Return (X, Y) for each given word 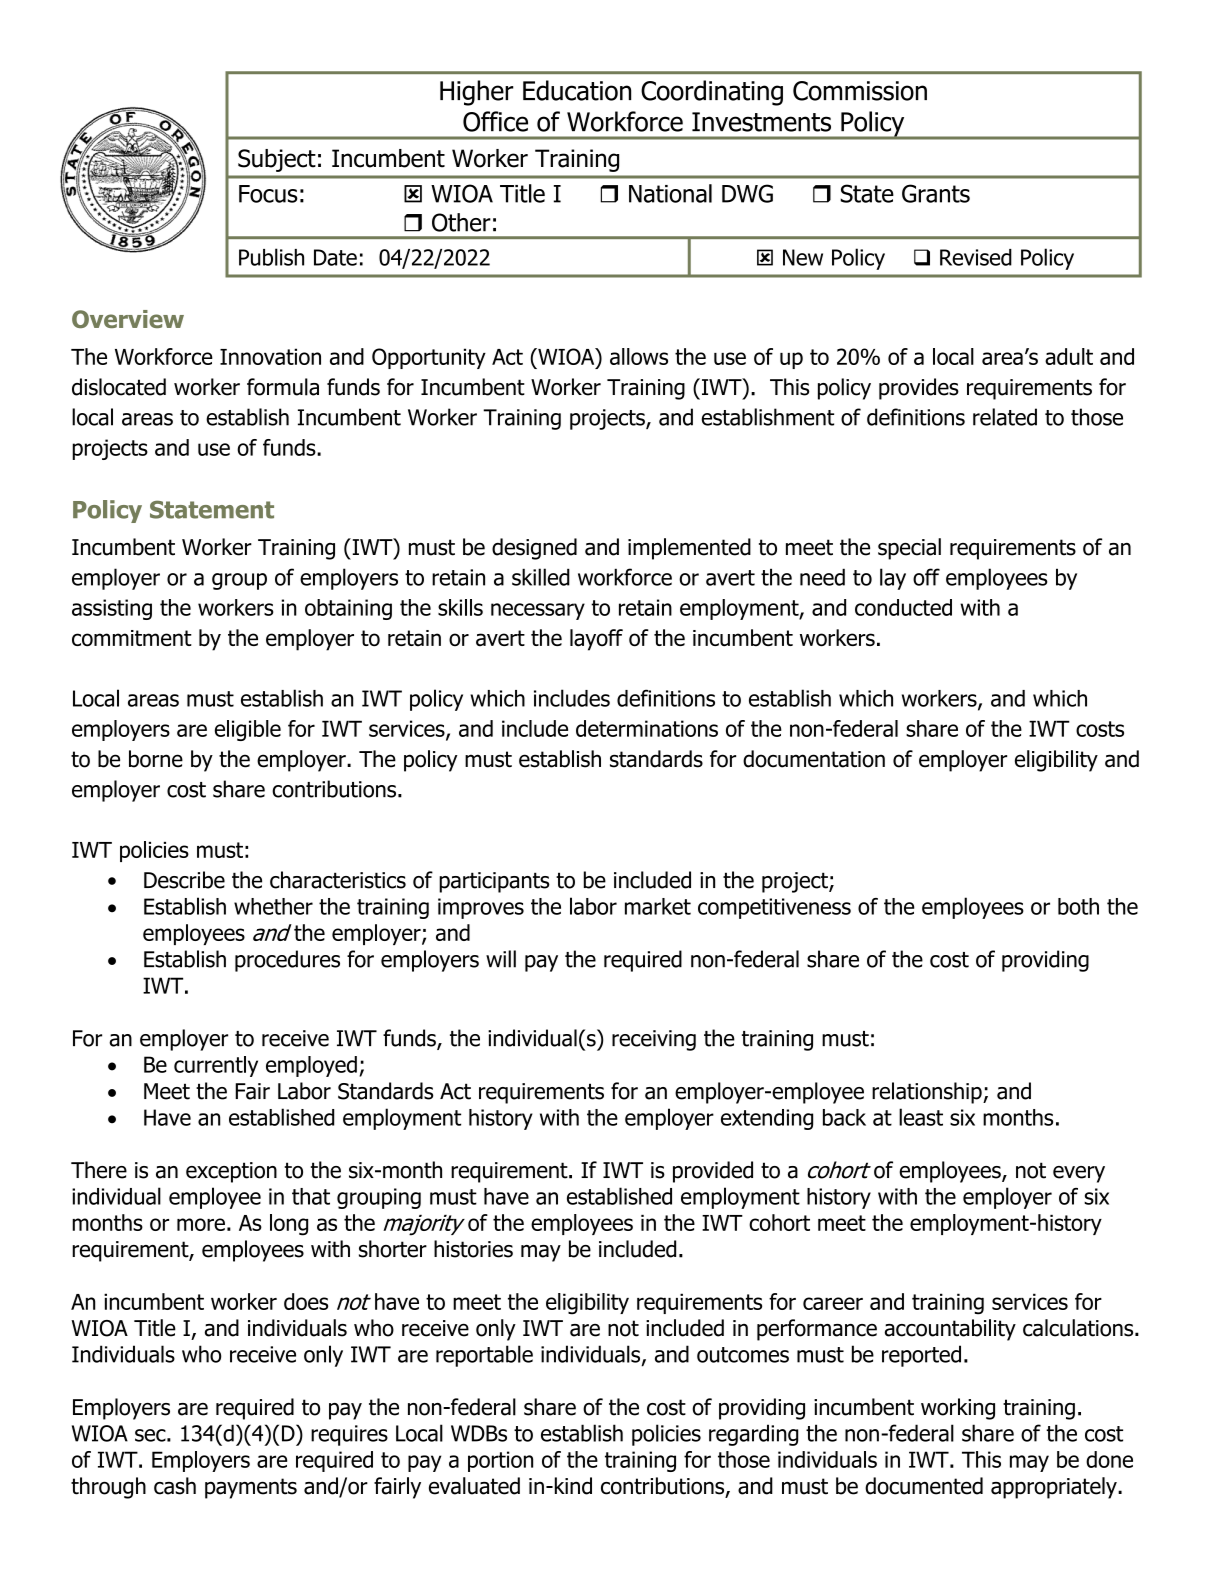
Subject (277, 160)
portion (500, 1461)
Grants (936, 193)
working (958, 1409)
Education (577, 90)
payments (251, 1488)
